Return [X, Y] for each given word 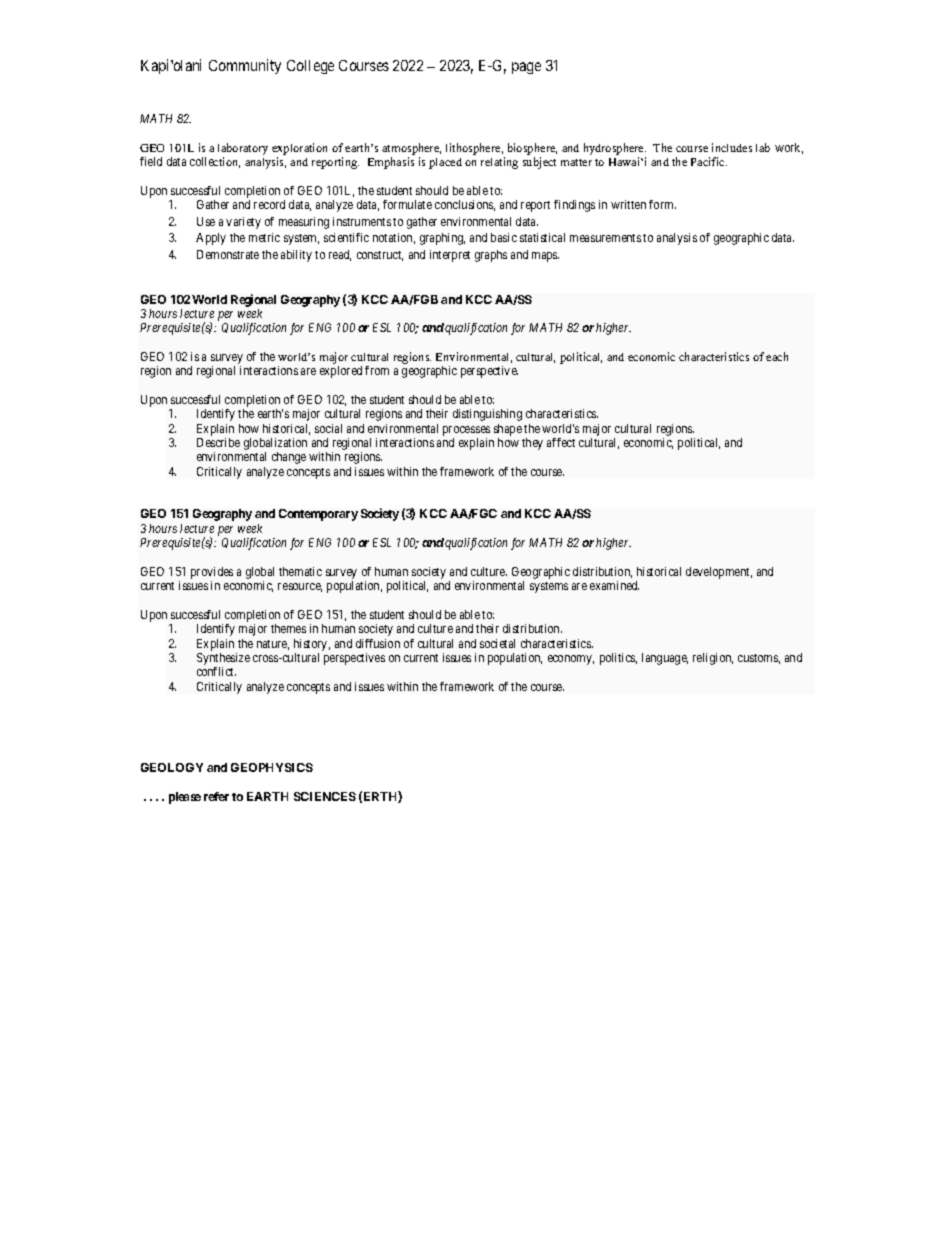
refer [216, 796]
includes [732, 147]
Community [245, 66]
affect [561, 442]
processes [466, 431]
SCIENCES [325, 796]
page [526, 68]
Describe [218, 442]
